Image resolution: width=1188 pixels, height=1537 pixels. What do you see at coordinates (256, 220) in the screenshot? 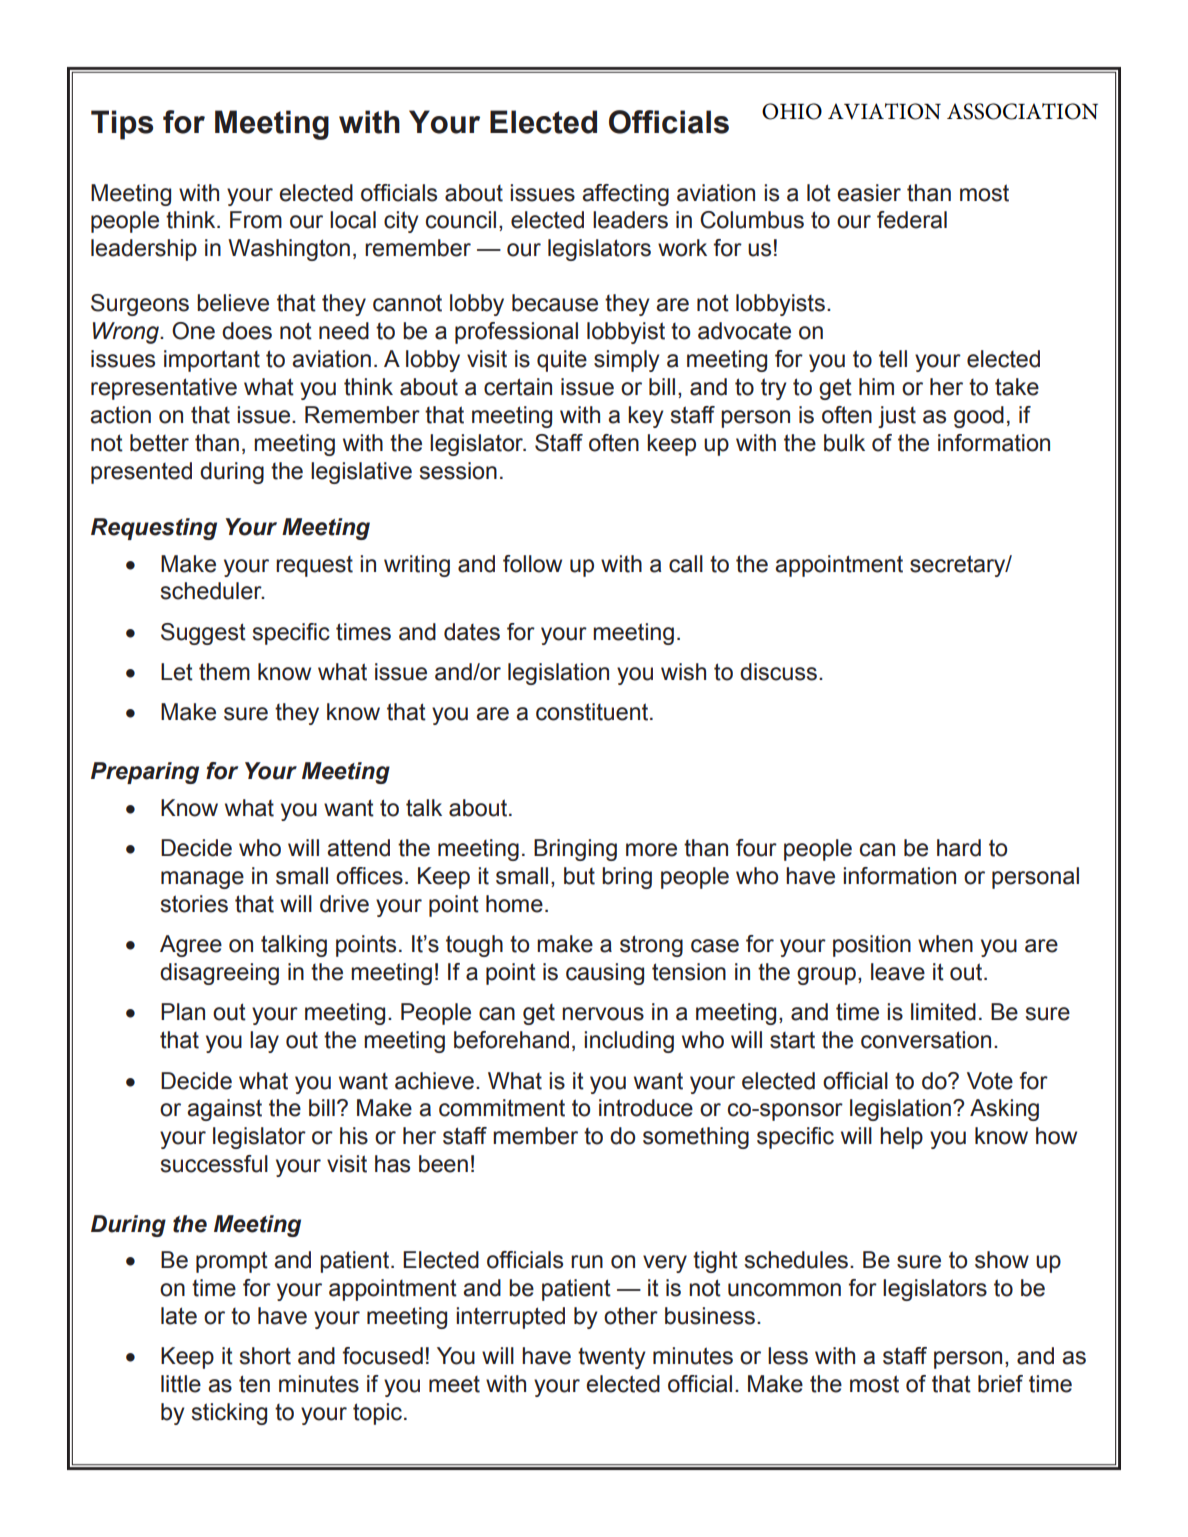
I see `From` at bounding box center [256, 220].
